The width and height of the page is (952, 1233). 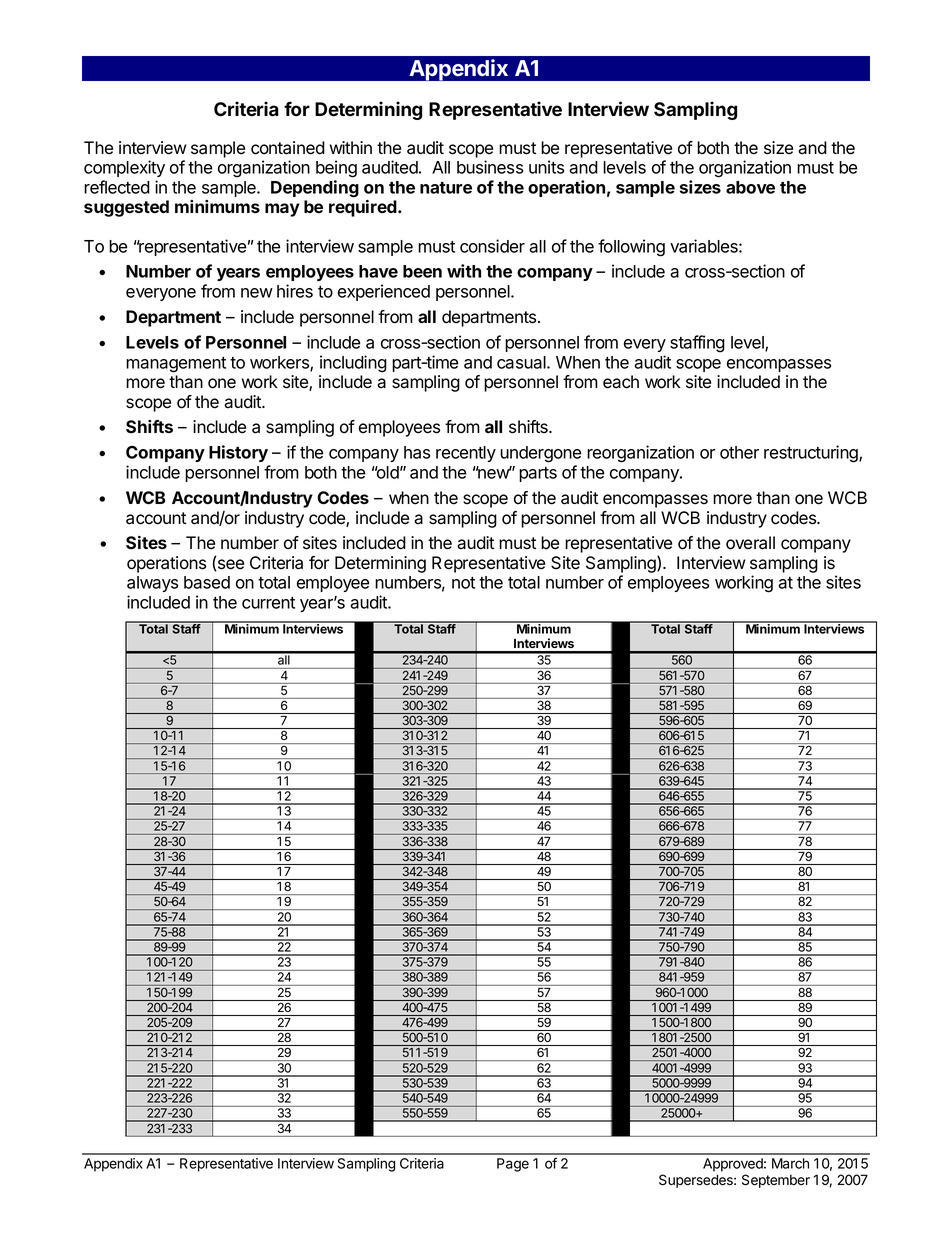 I want to click on current, so click(x=268, y=603).
